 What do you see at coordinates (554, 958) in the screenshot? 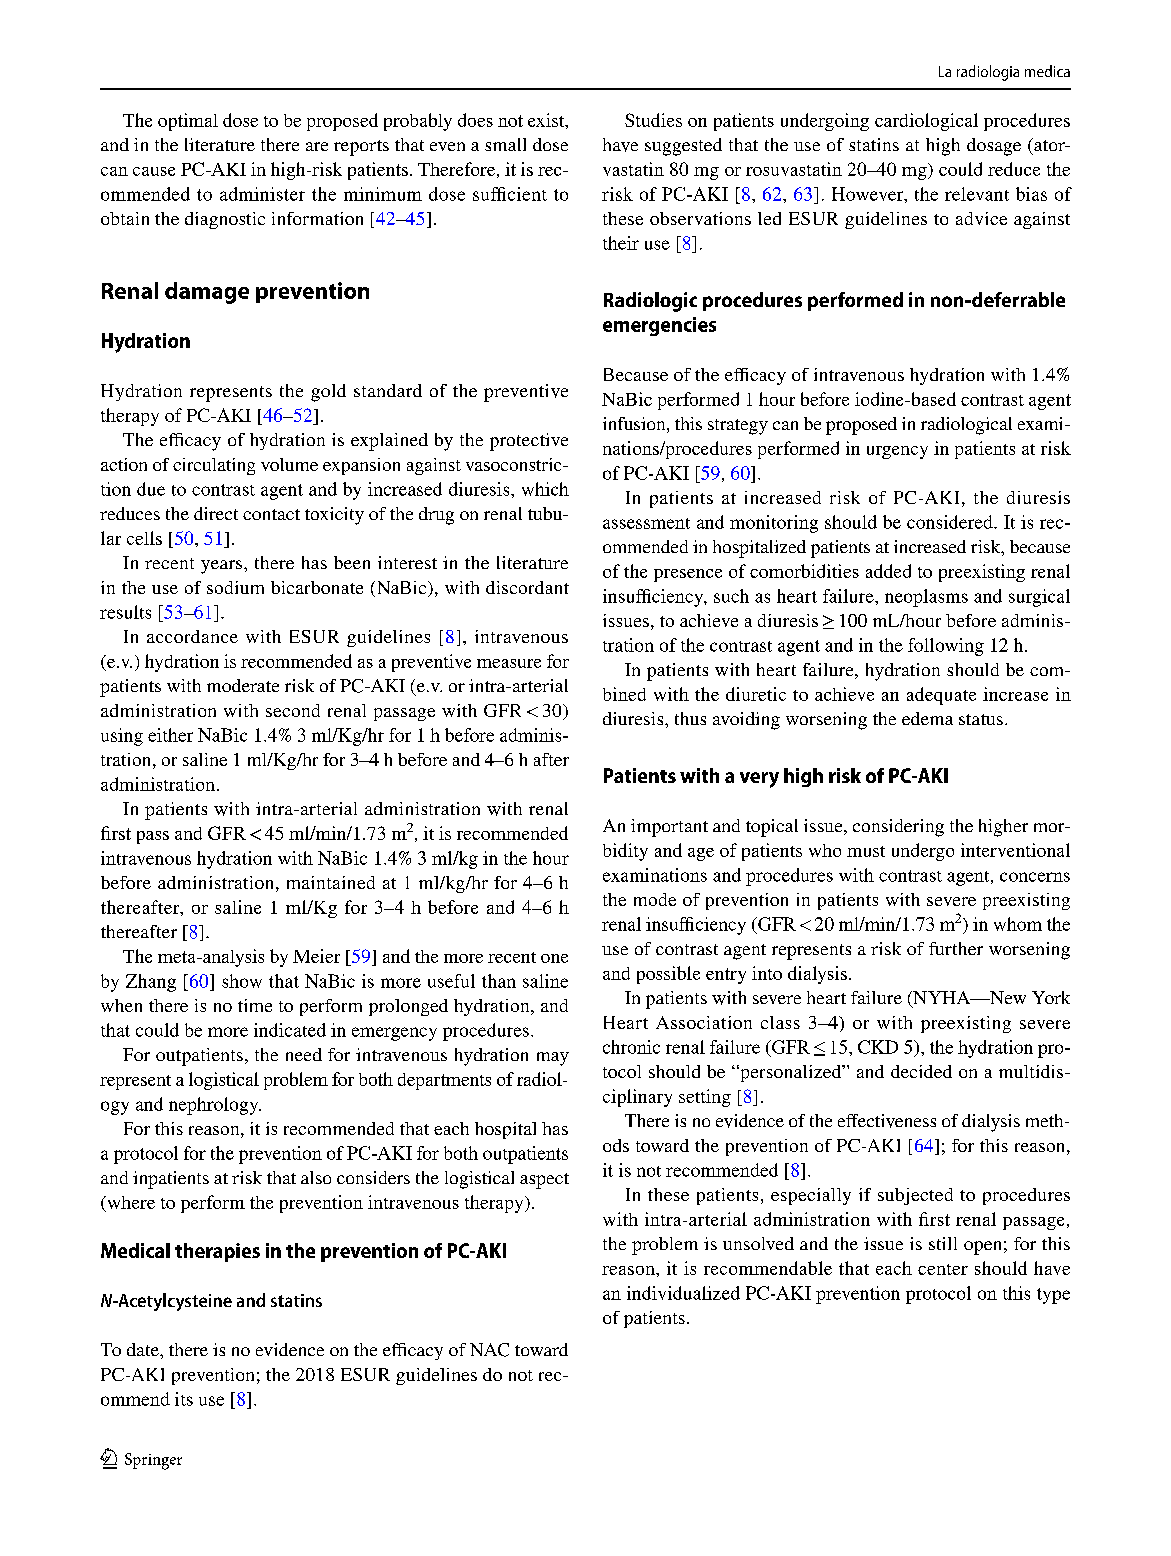
I see `one` at bounding box center [554, 958].
